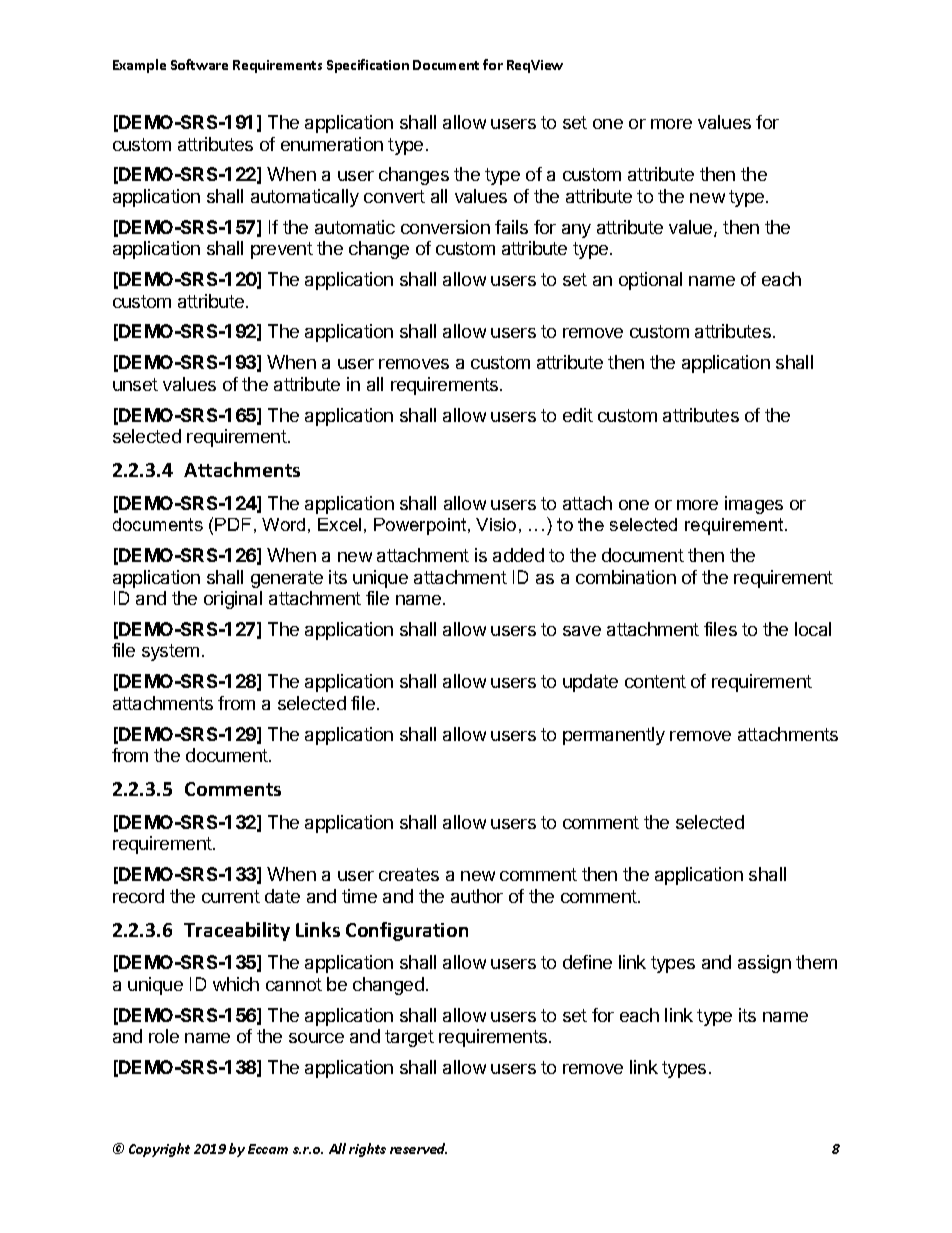 The width and height of the image is (952, 1233). I want to click on reserved, so click(418, 1148).
